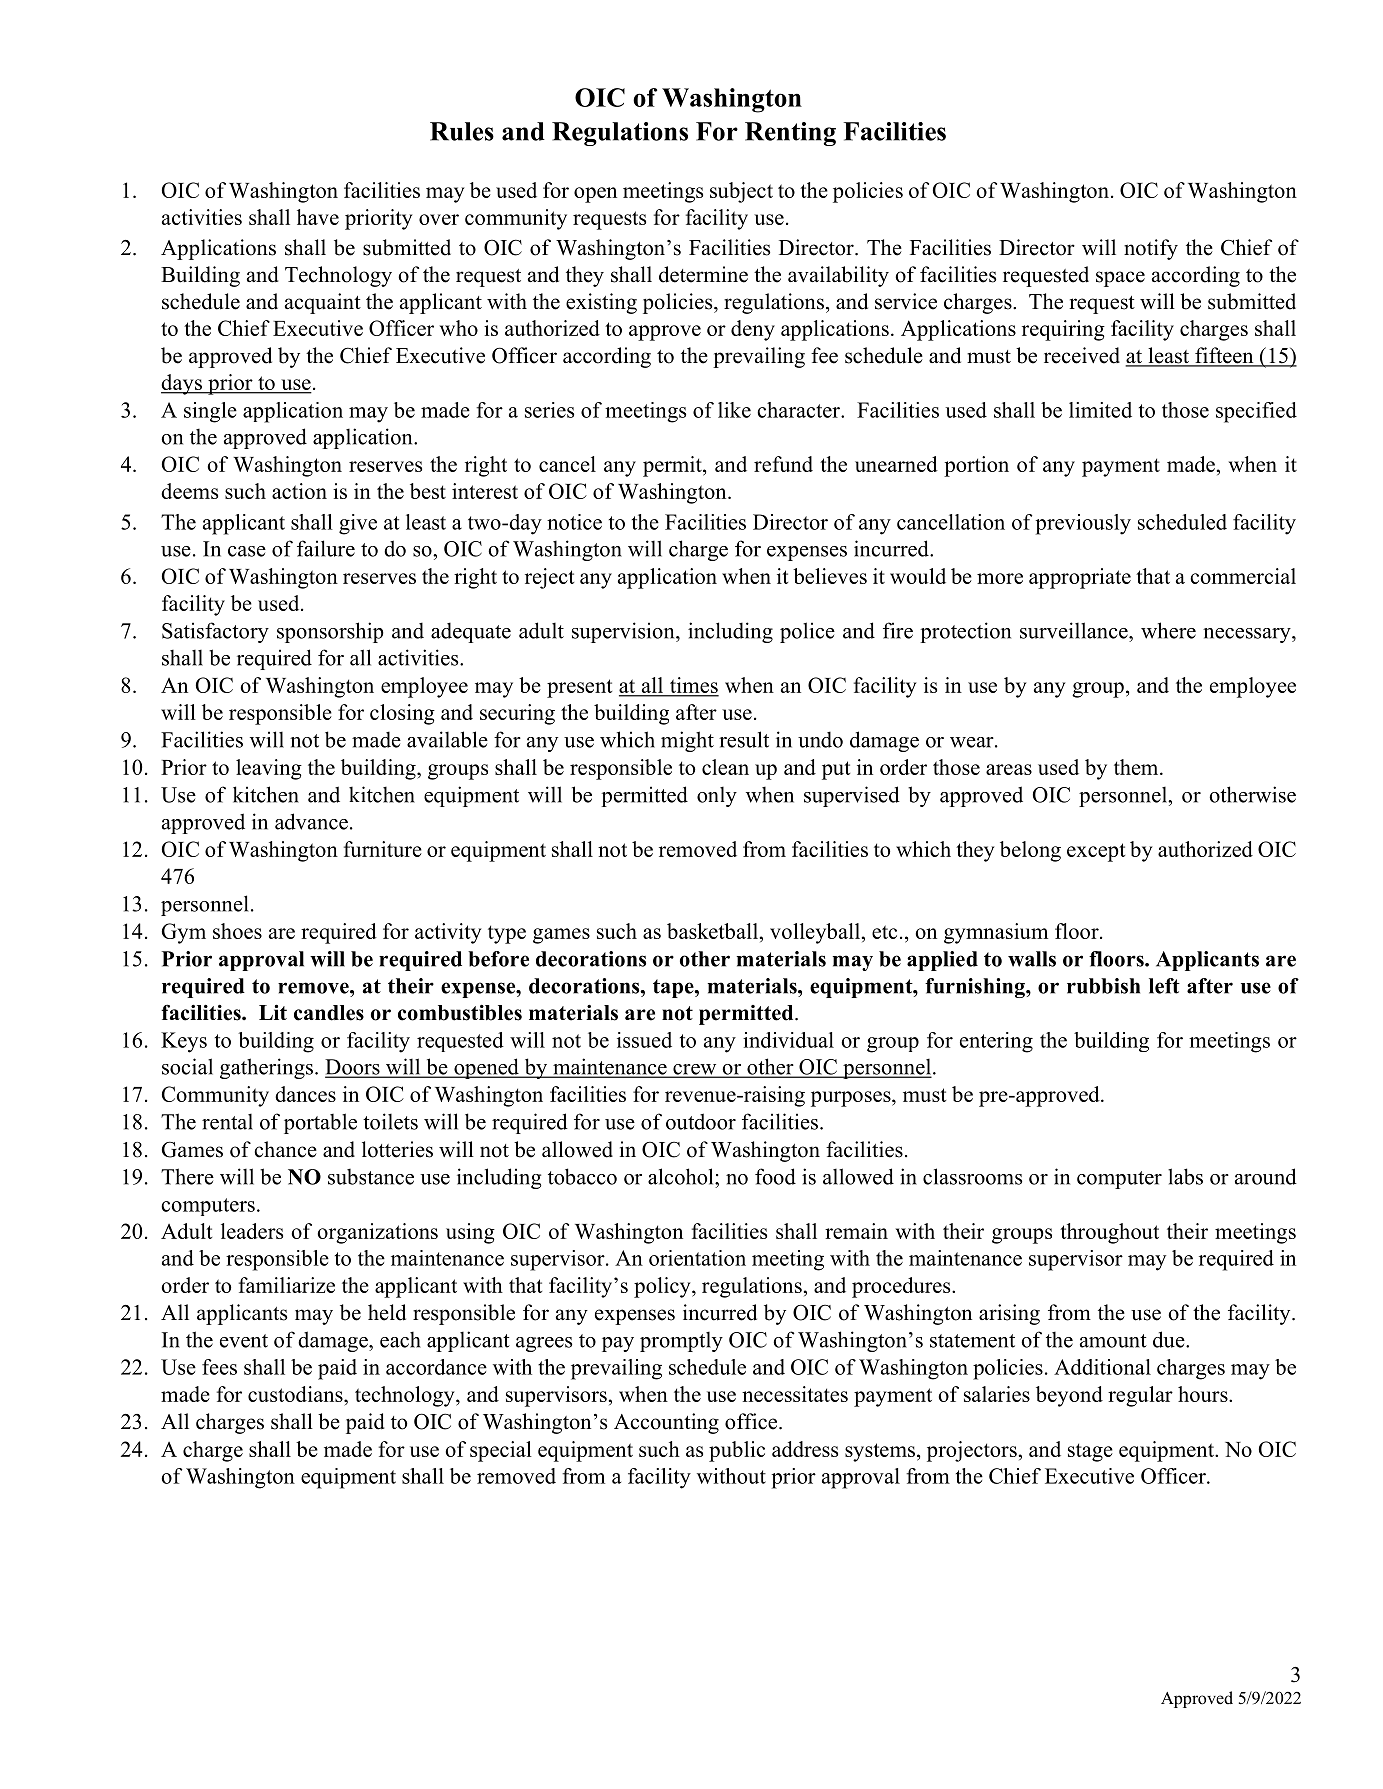 The height and width of the screenshot is (1789, 1383). I want to click on subject, so click(741, 192).
